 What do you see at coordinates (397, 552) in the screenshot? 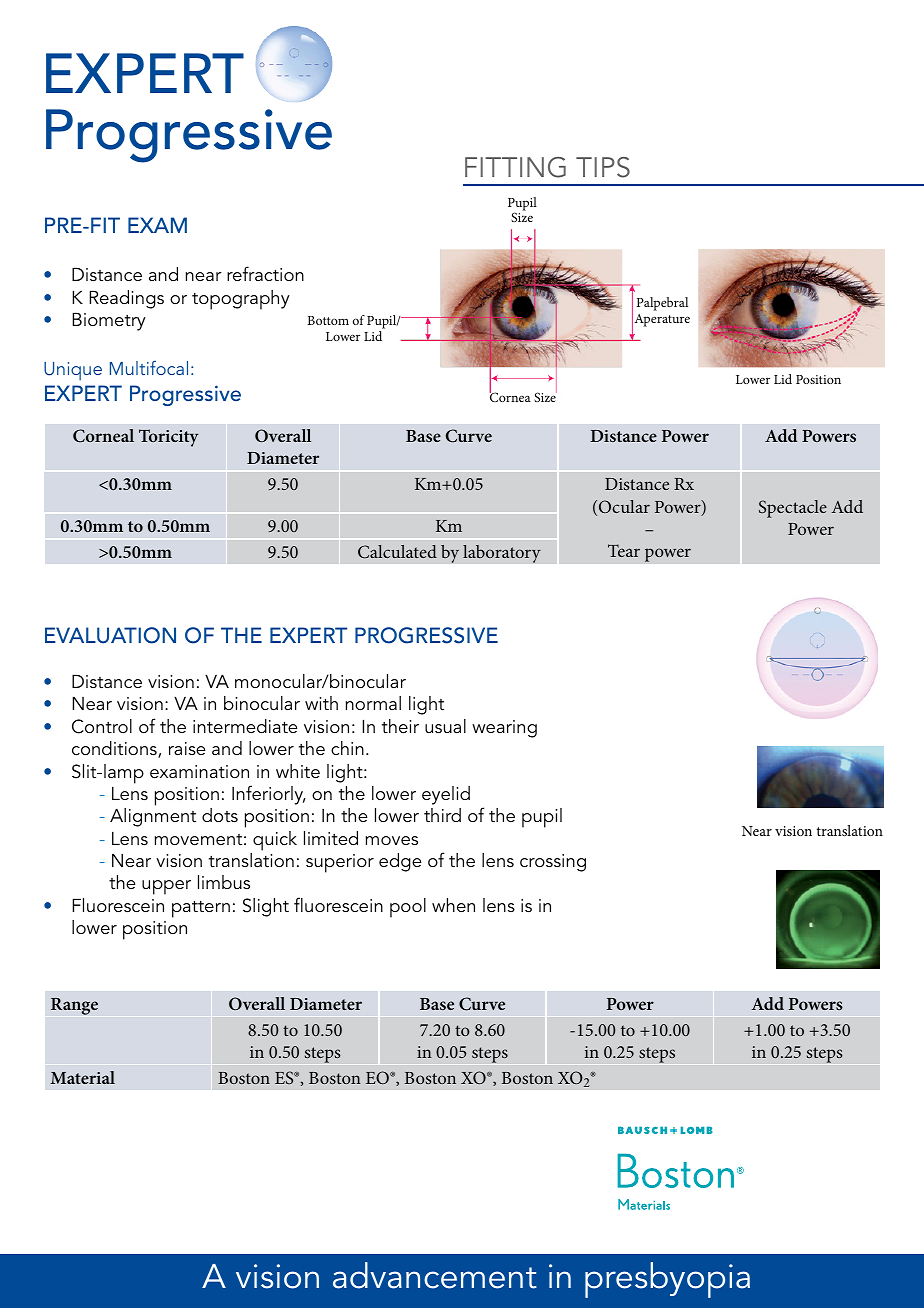
I see `Calculated` at bounding box center [397, 552].
